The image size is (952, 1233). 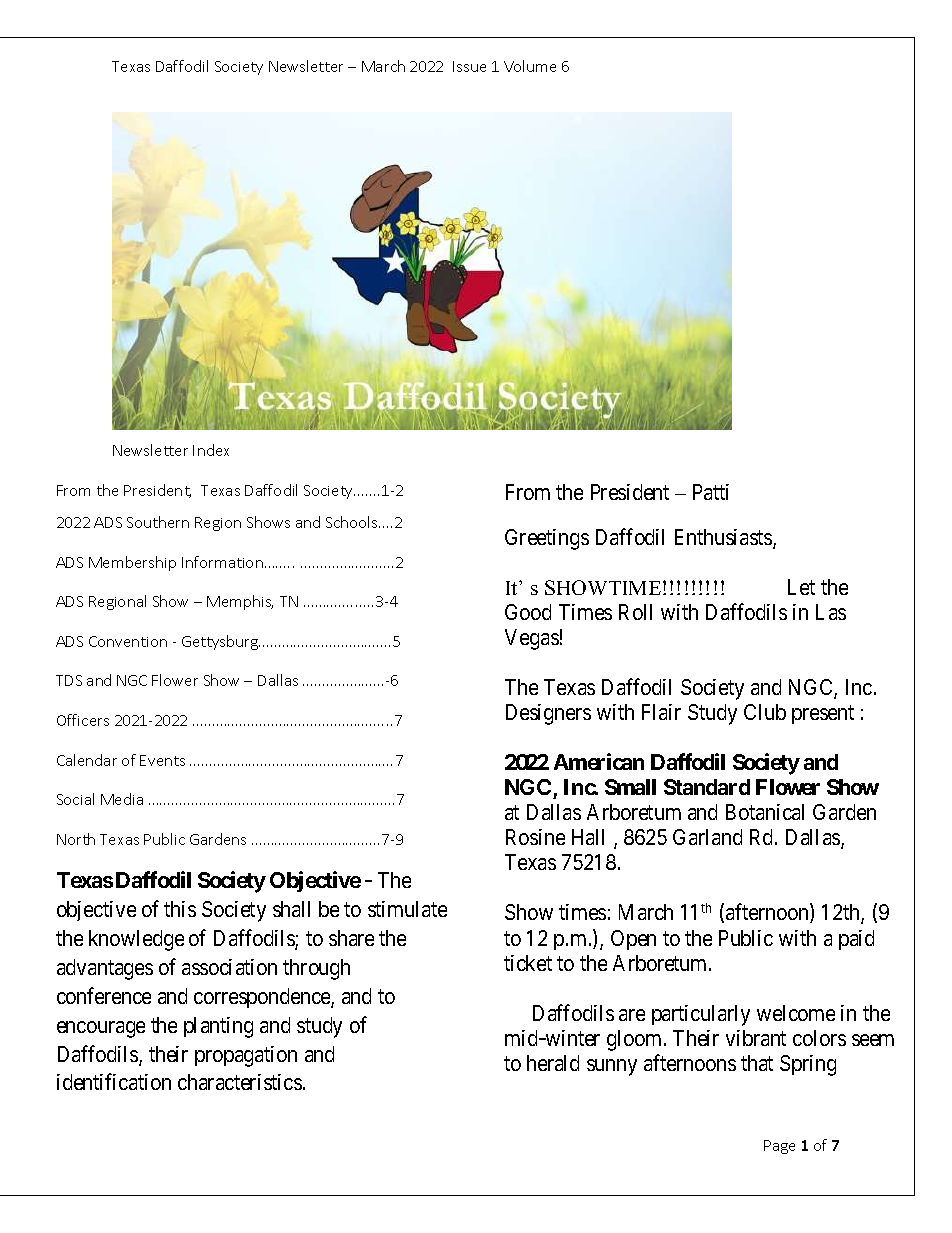 I want to click on stimulate, so click(x=407, y=909).
